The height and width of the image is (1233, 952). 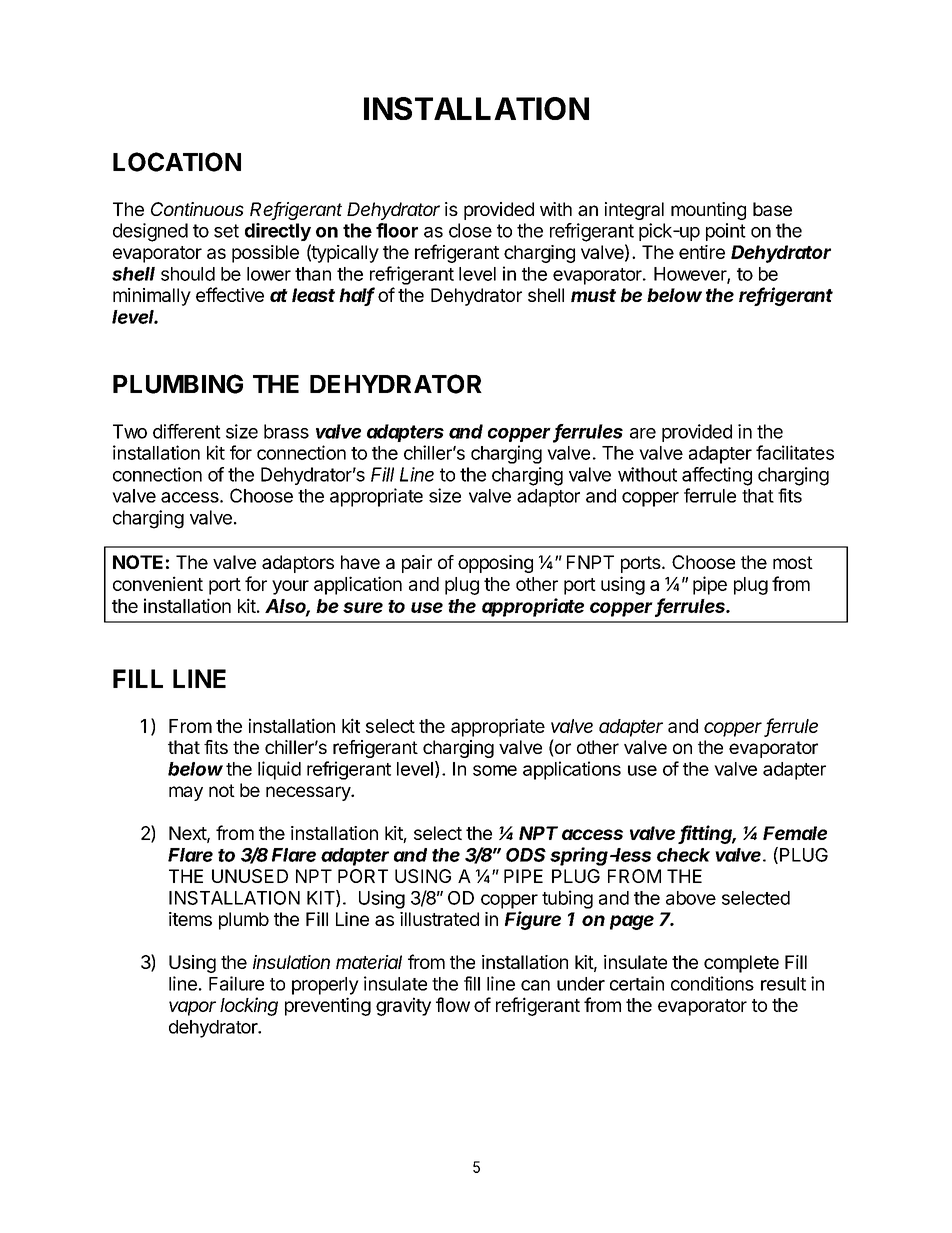 What do you see at coordinates (495, 770) in the image?
I see `some` at bounding box center [495, 770].
